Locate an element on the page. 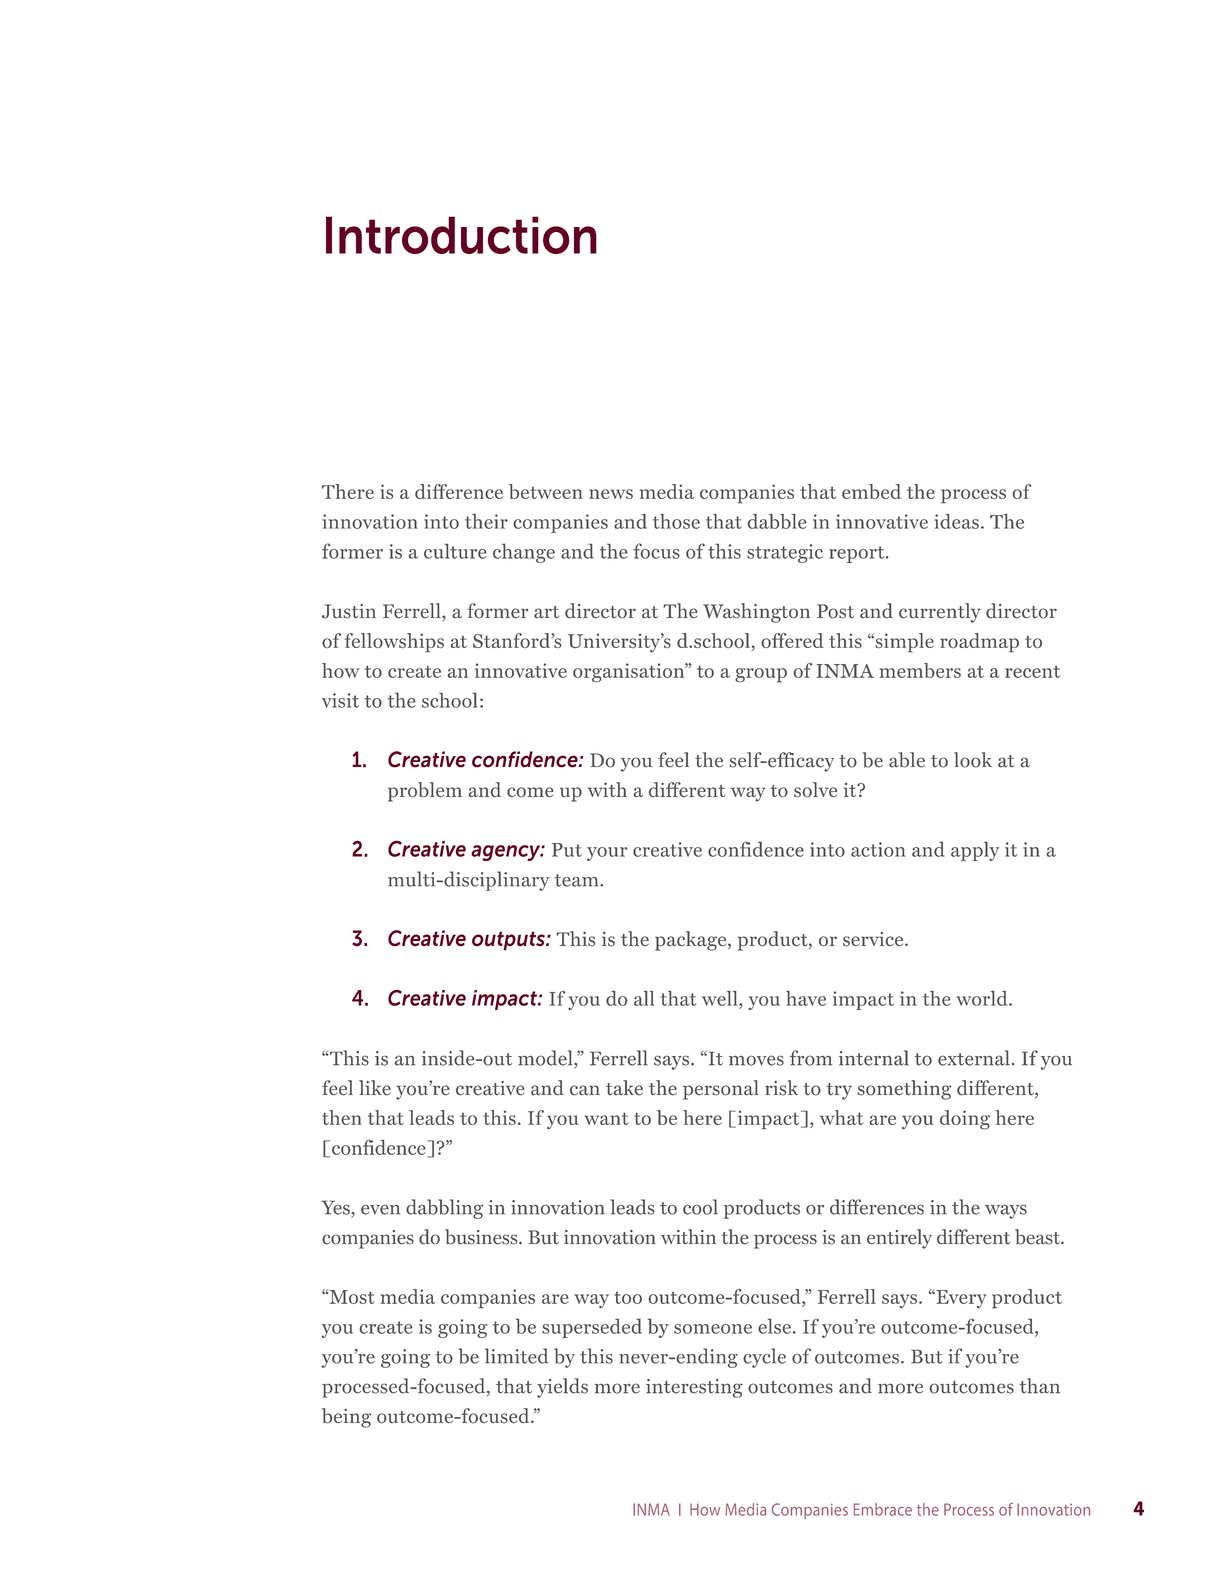  those is located at coordinates (676, 521).
